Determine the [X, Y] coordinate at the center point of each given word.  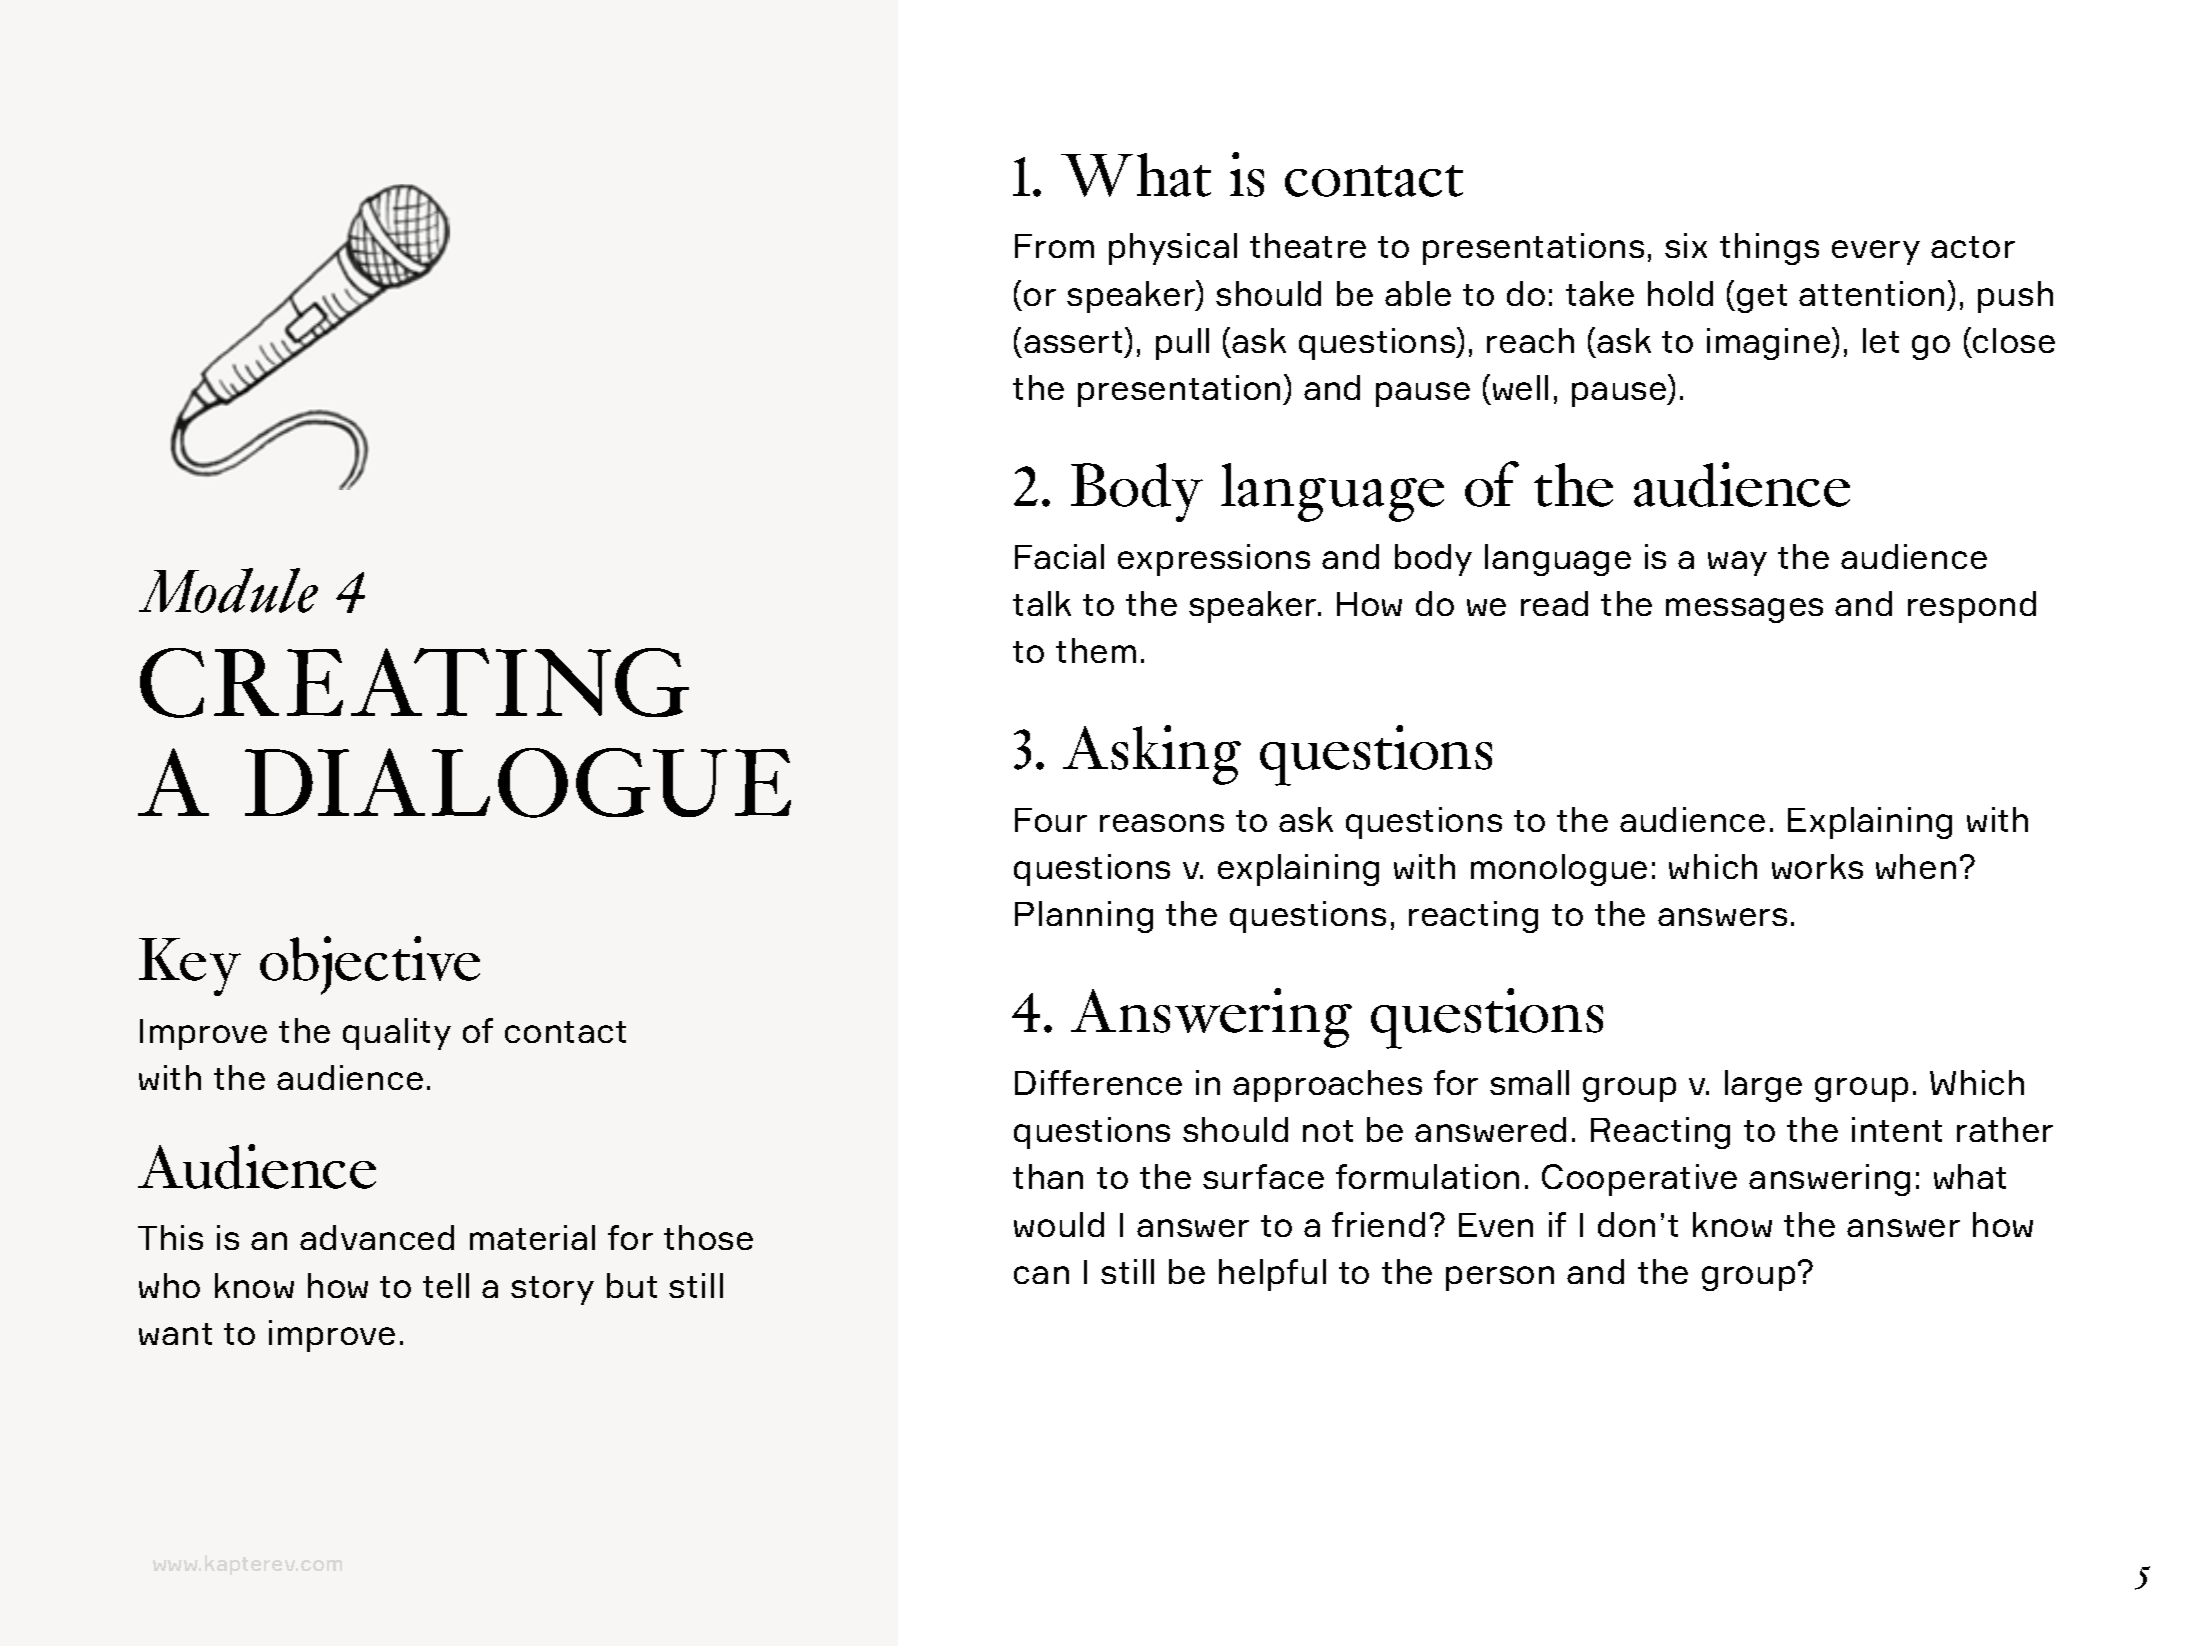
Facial [1059, 556]
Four [1051, 820]
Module [228, 590]
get [1762, 298]
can [1041, 1275]
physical [1173, 249]
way [1737, 563]
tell [446, 1285]
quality [397, 1034]
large [1763, 1086]
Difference [1098, 1082]
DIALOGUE [518, 783]
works [1817, 866]
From [1054, 246]
